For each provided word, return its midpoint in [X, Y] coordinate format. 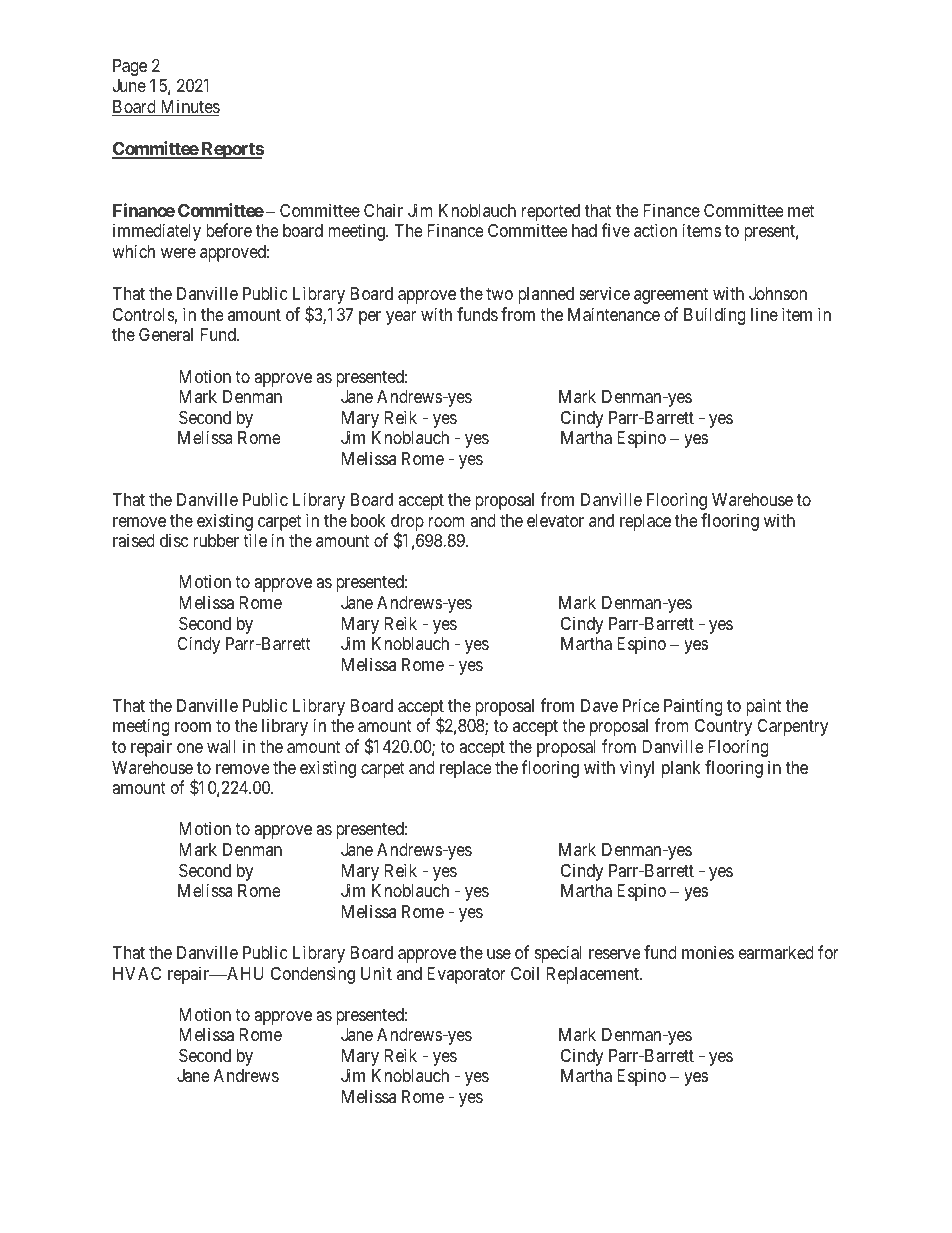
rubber [216, 540]
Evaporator [466, 975]
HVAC [137, 973]
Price [641, 705]
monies [708, 952]
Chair [383, 210]
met [801, 211]
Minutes [189, 107]
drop [407, 523]
